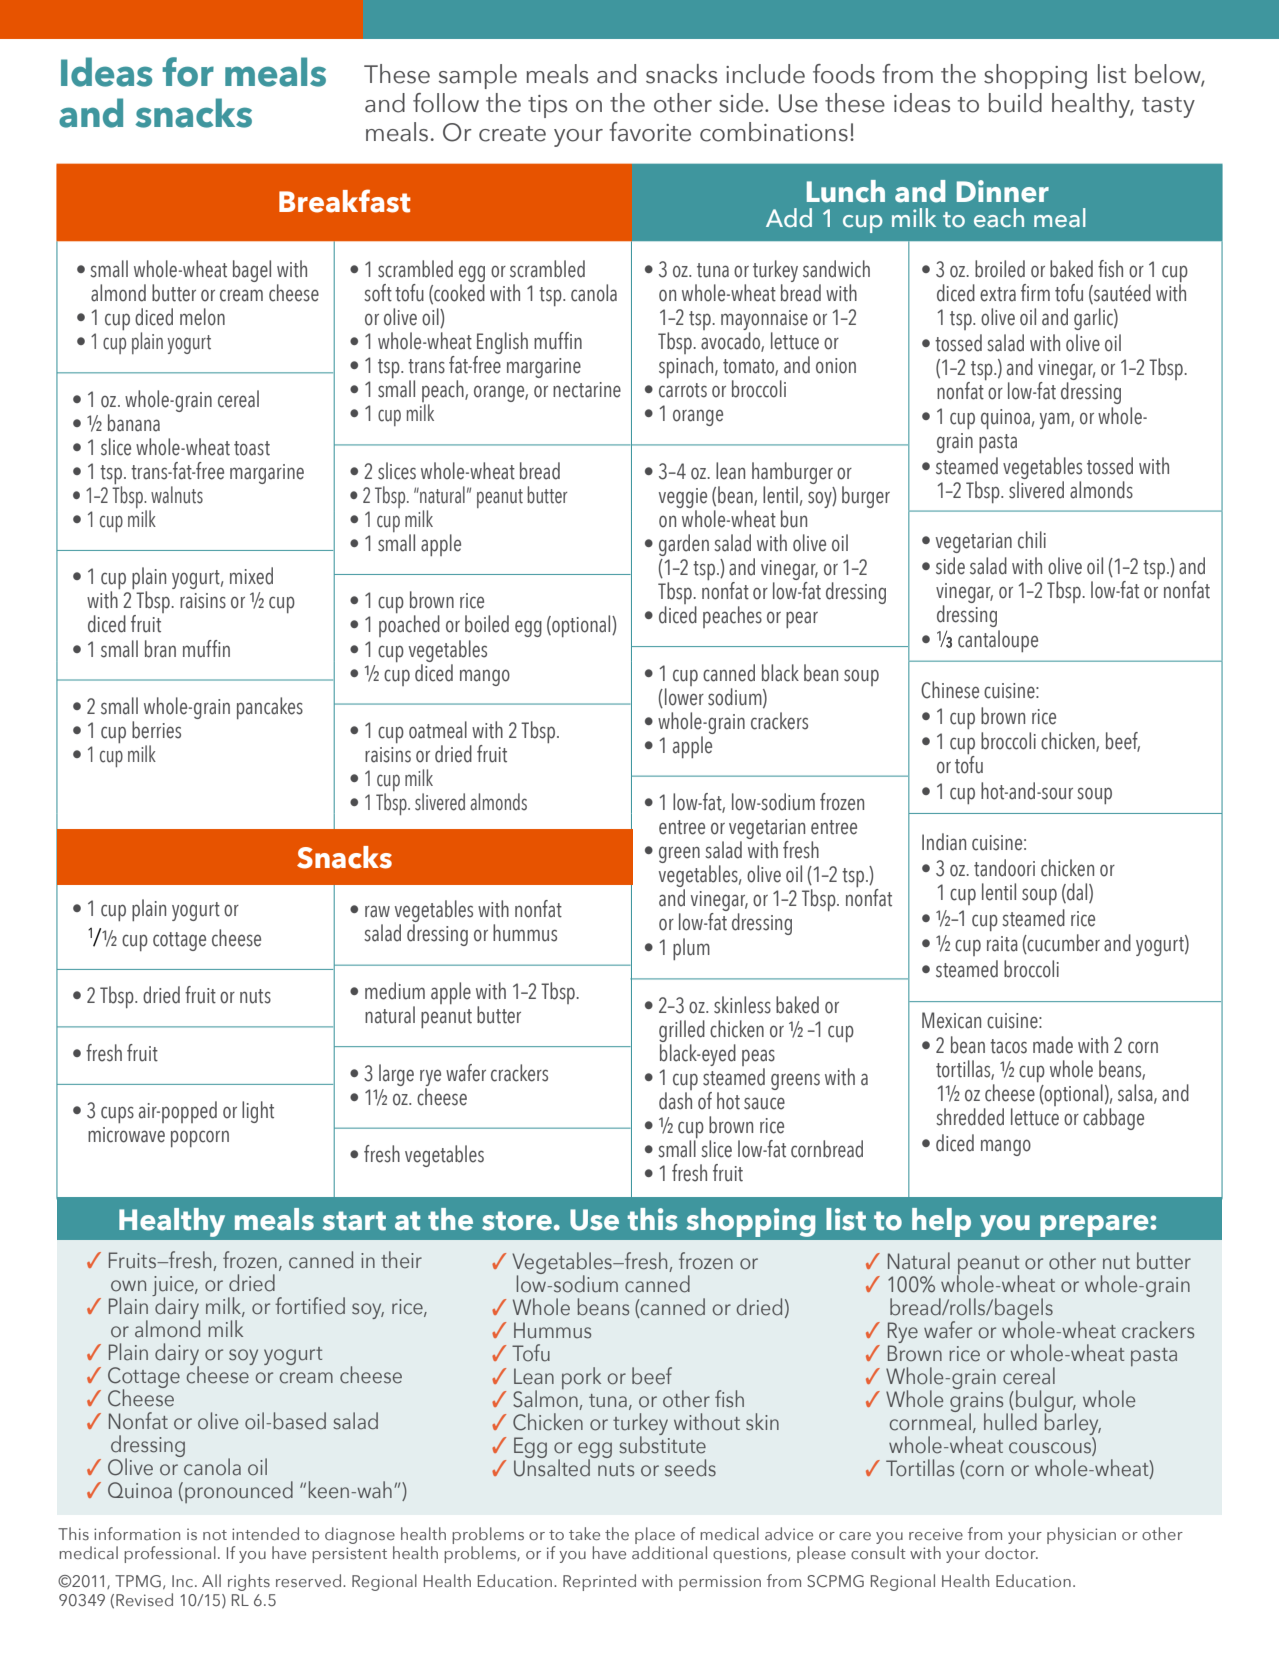 The width and height of the screenshot is (1279, 1655). Describe the element at coordinates (684, 545) in the screenshot. I see `garden` at that location.
